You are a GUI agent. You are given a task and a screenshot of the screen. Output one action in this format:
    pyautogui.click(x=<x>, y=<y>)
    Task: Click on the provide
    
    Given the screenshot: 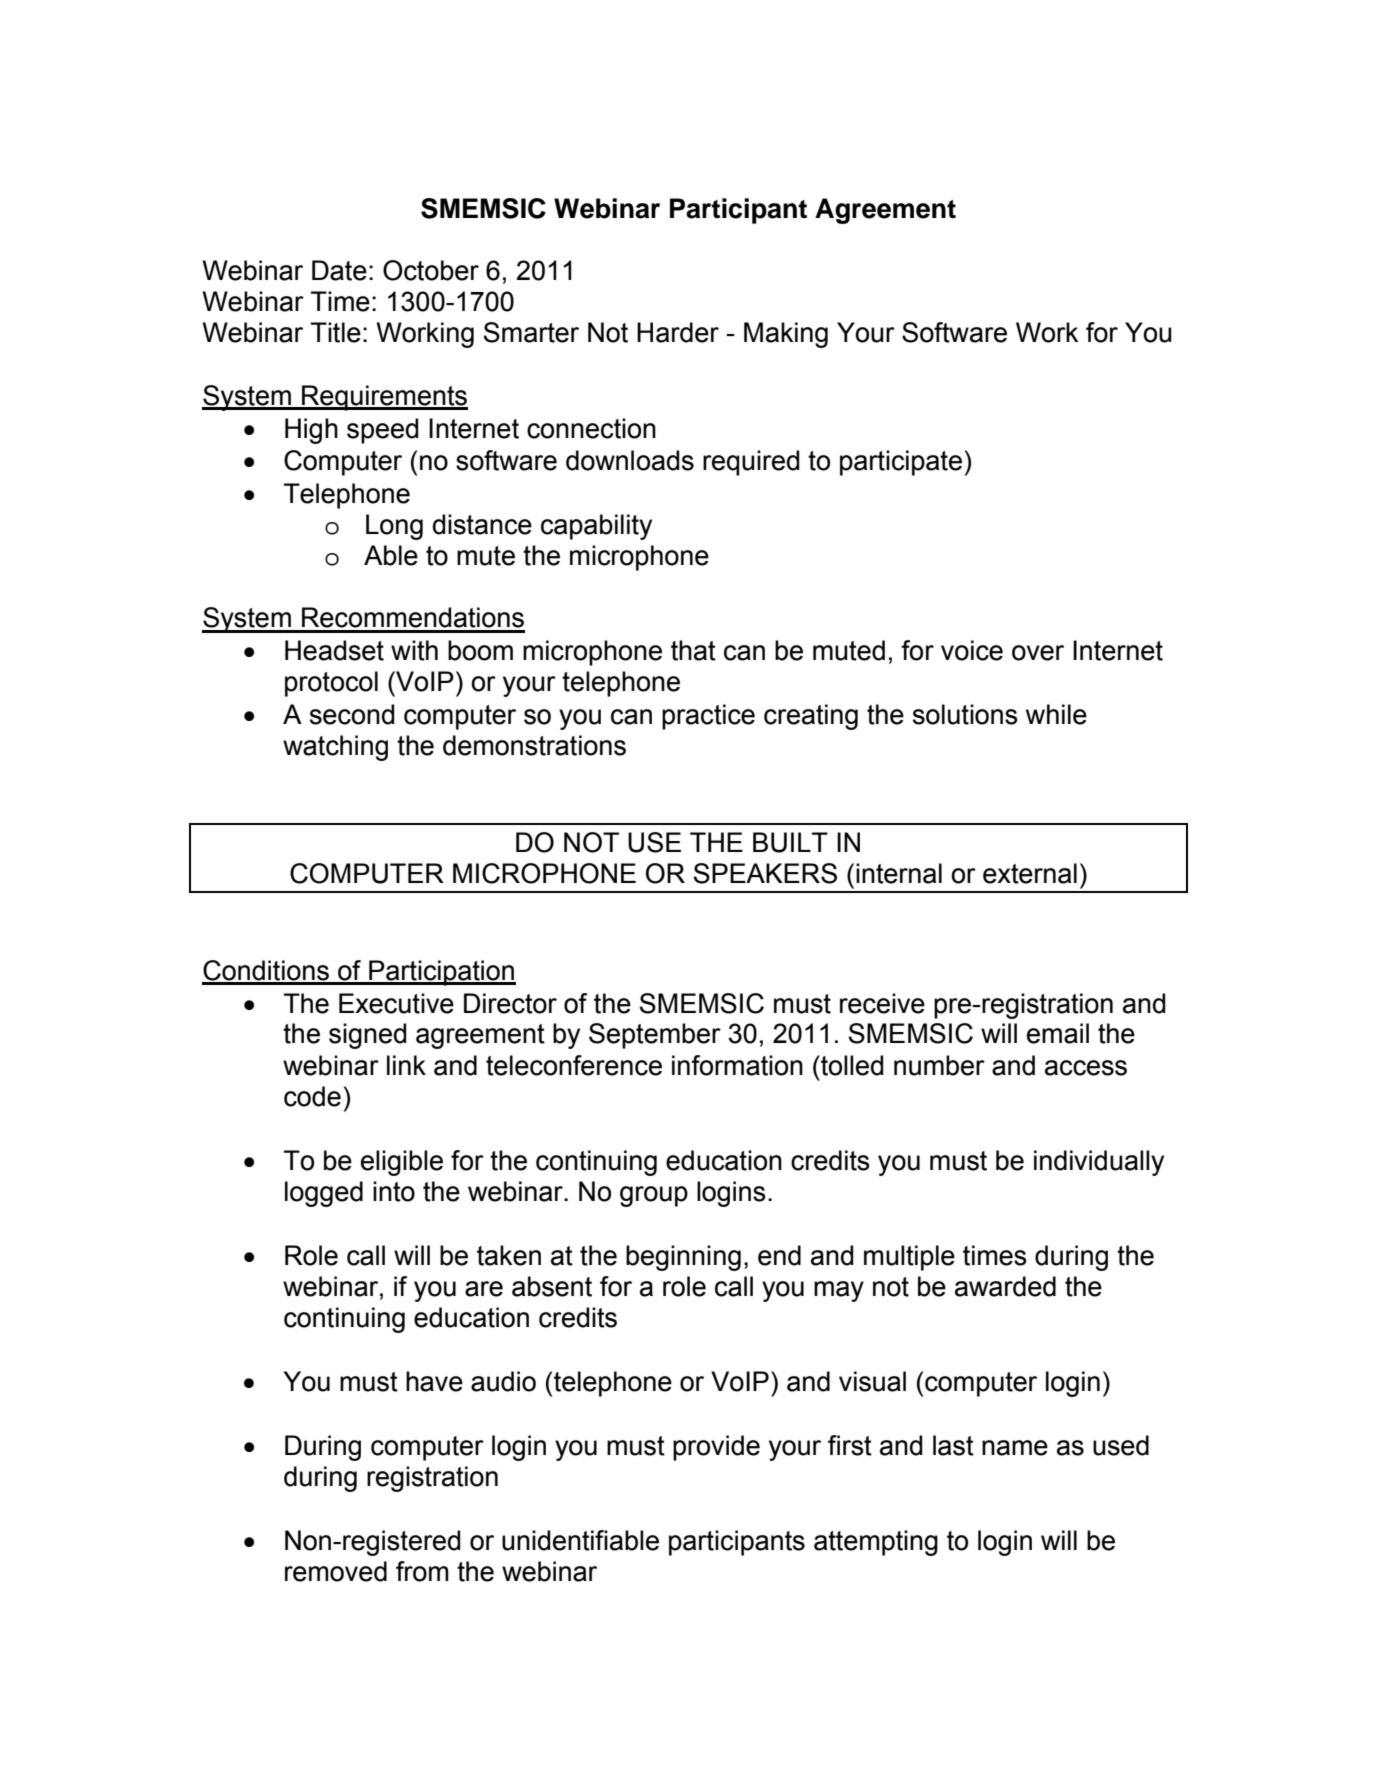 What is the action you would take?
    pyautogui.click(x=716, y=1448)
